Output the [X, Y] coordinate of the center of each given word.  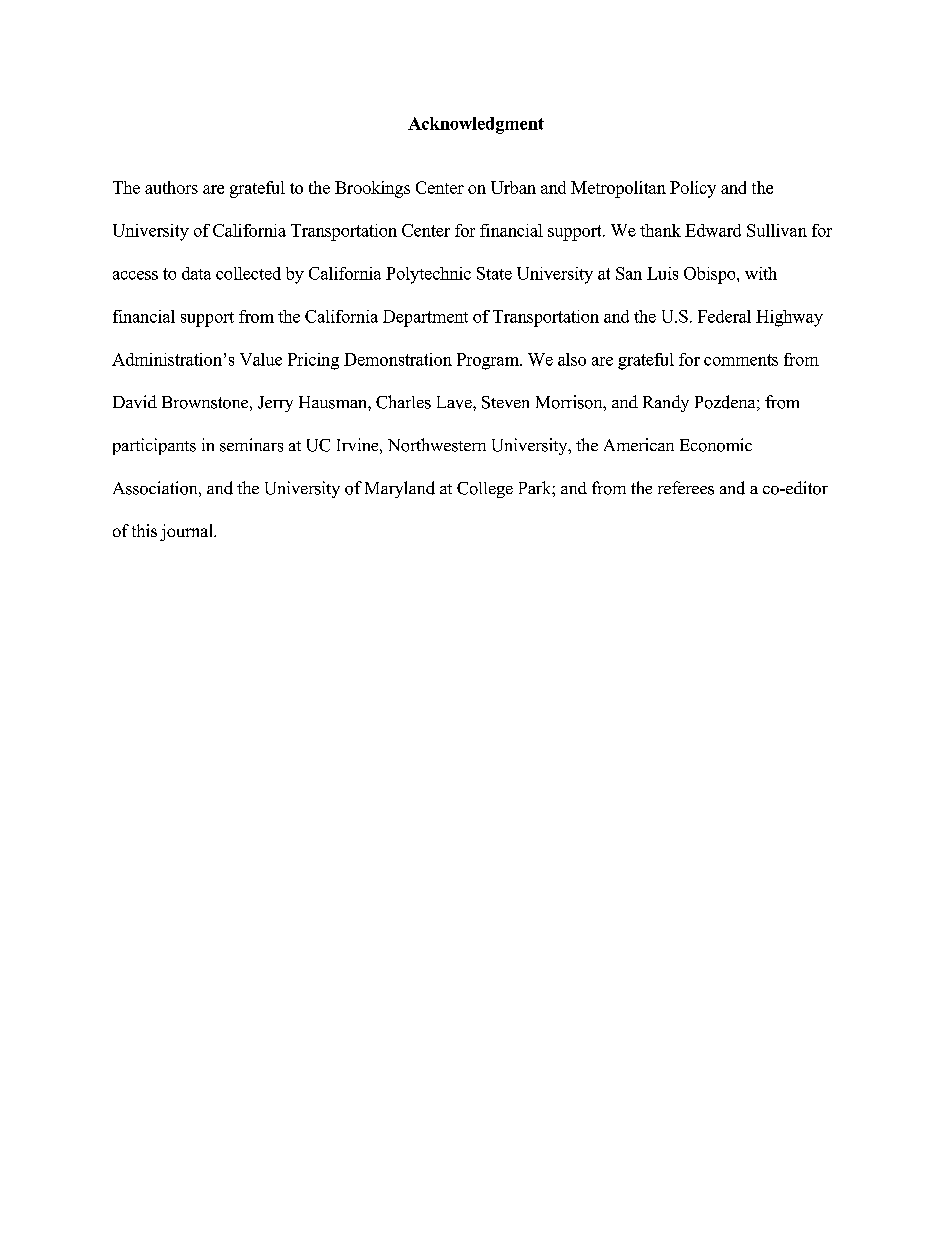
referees [686, 488]
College [485, 490]
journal [187, 532]
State [494, 273]
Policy [693, 189]
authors [171, 187]
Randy [666, 403]
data [196, 273]
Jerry [275, 404]
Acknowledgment [476, 125]
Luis [662, 273]
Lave [455, 402]
